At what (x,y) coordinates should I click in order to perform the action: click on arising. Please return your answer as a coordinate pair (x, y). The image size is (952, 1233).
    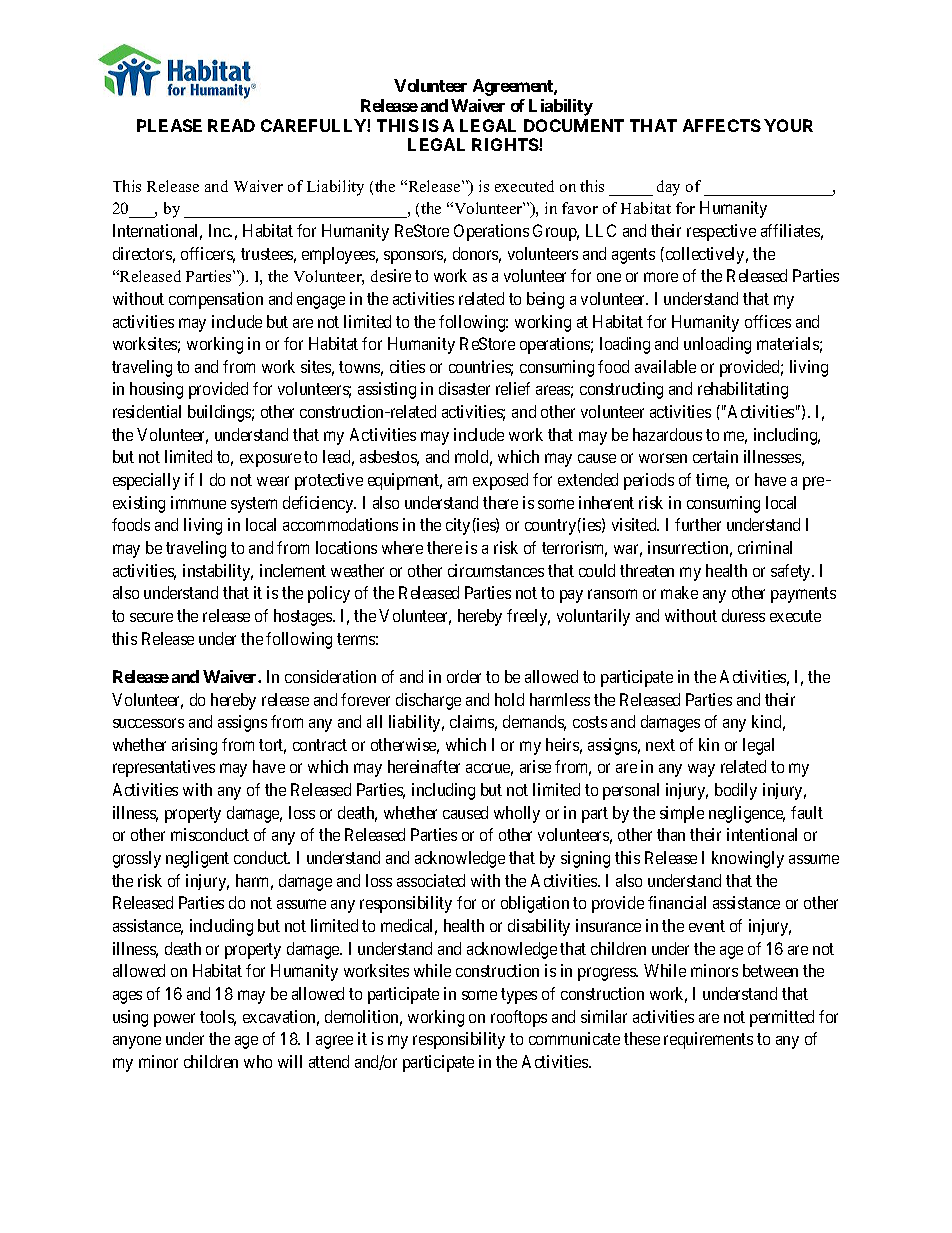
    Looking at the image, I should click on (194, 746).
